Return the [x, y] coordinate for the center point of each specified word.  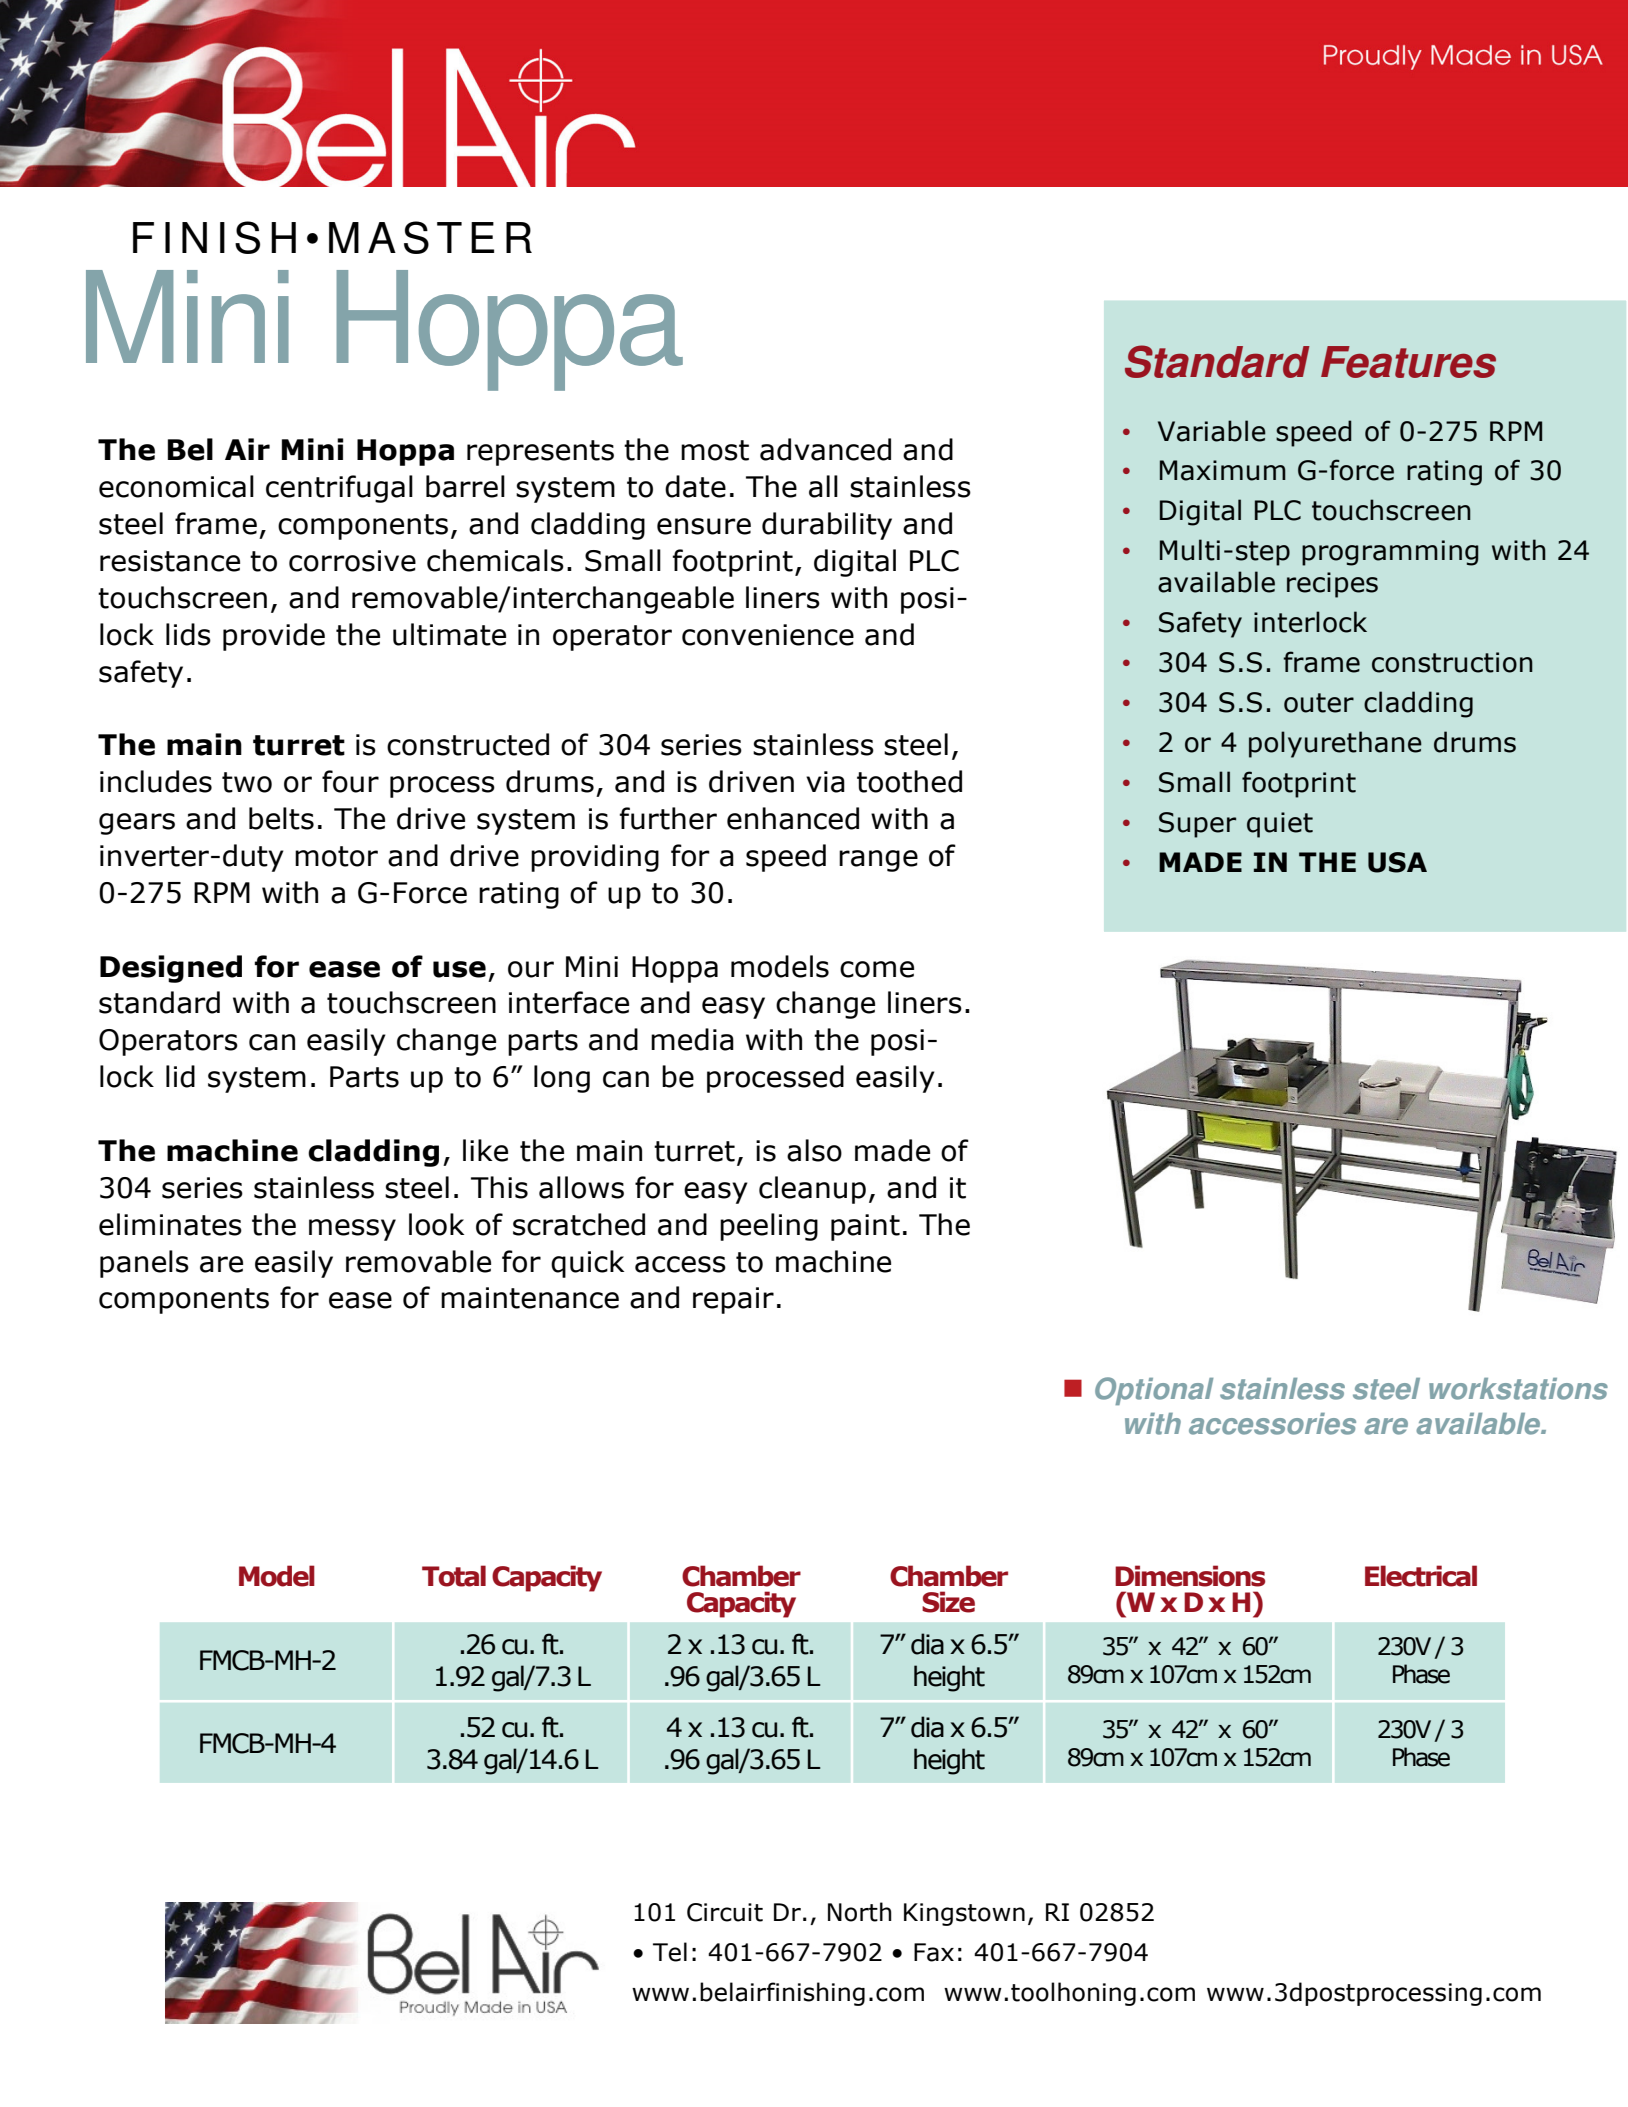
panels [144, 1264]
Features [1408, 362]
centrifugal [339, 489]
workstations [1518, 1389]
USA [1397, 862]
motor [336, 856]
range [878, 861]
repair [733, 1300]
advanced [825, 449]
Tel [670, 1952]
